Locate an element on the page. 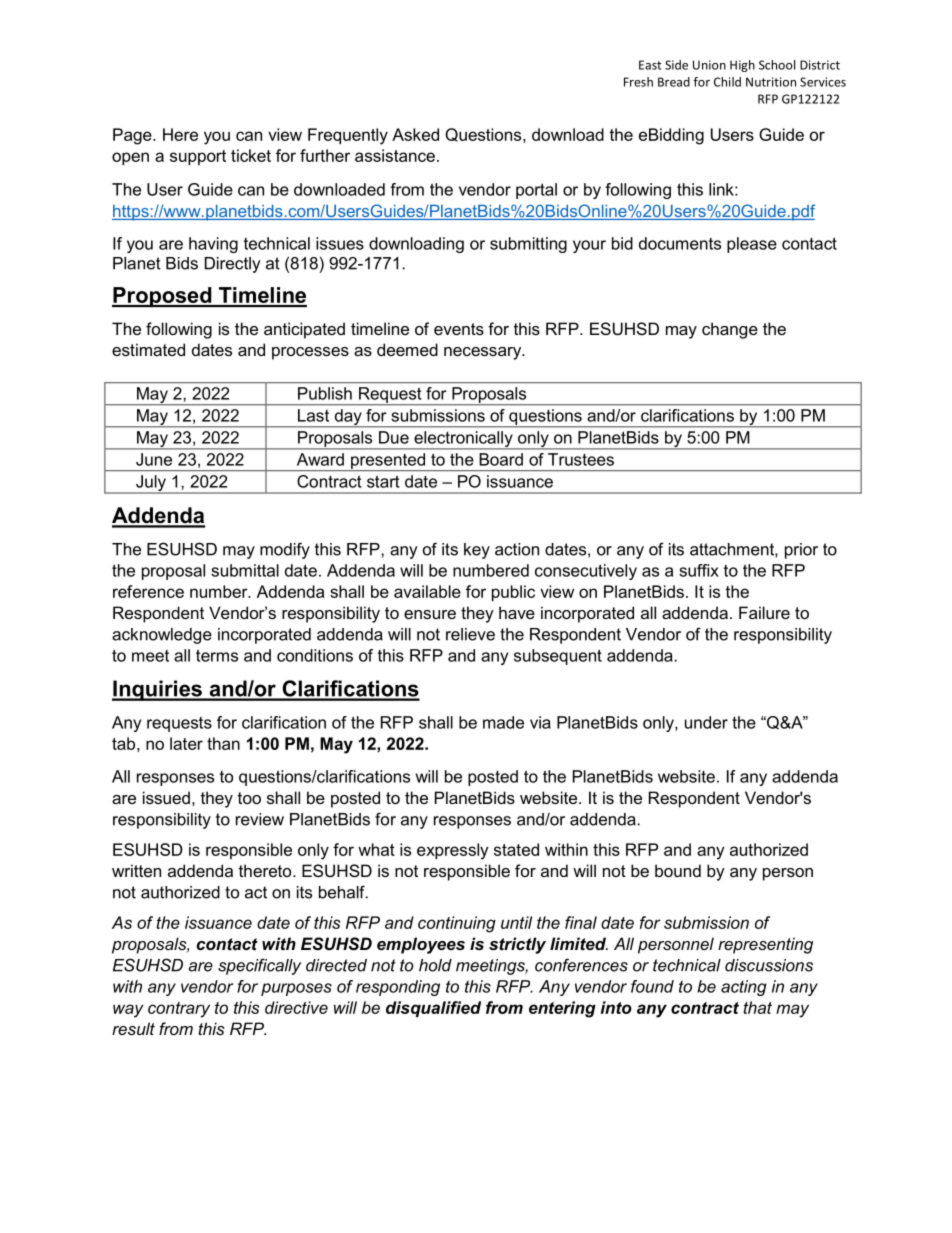  June is located at coordinates (154, 459).
